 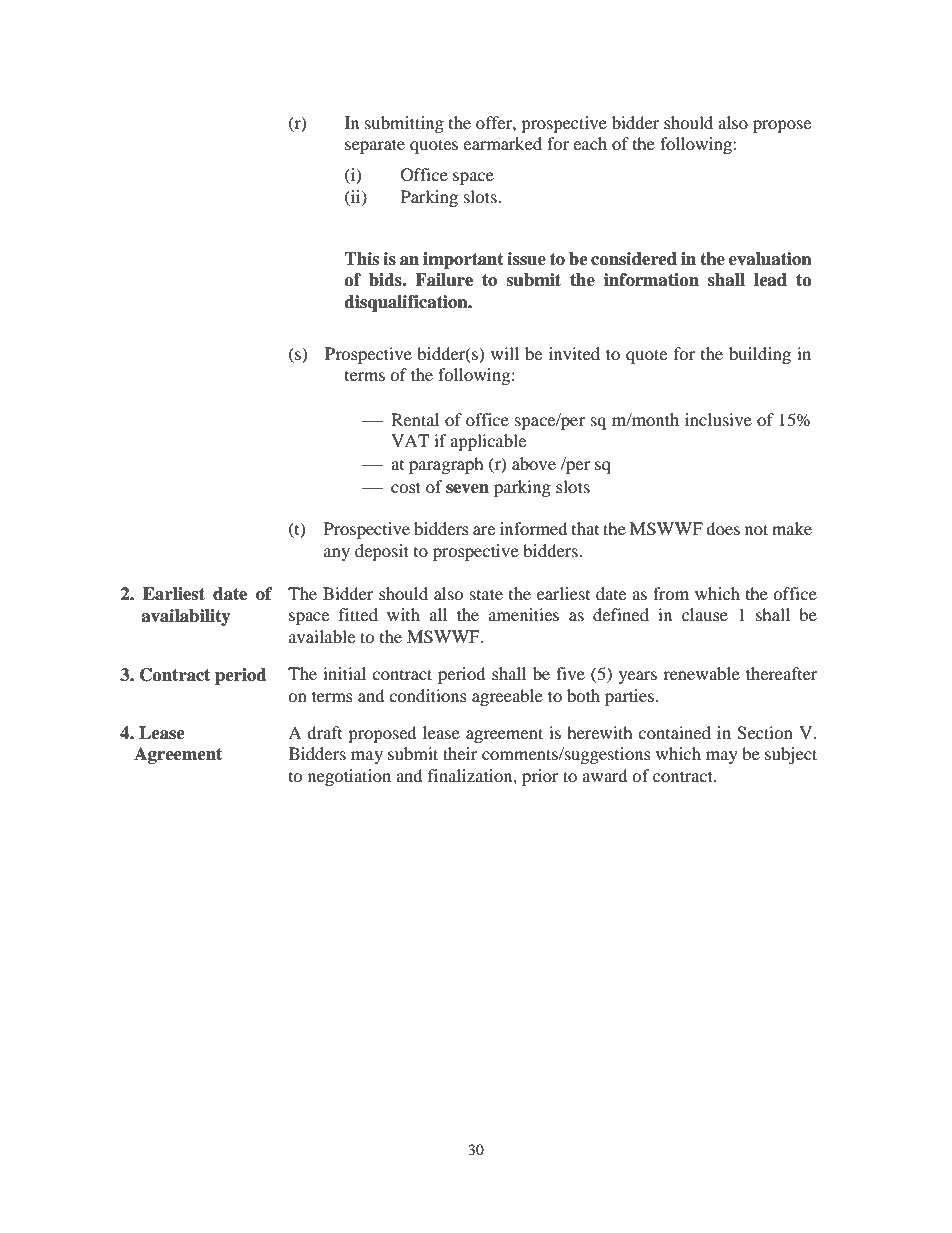 What do you see at coordinates (460, 753) in the screenshot?
I see `their` at bounding box center [460, 753].
